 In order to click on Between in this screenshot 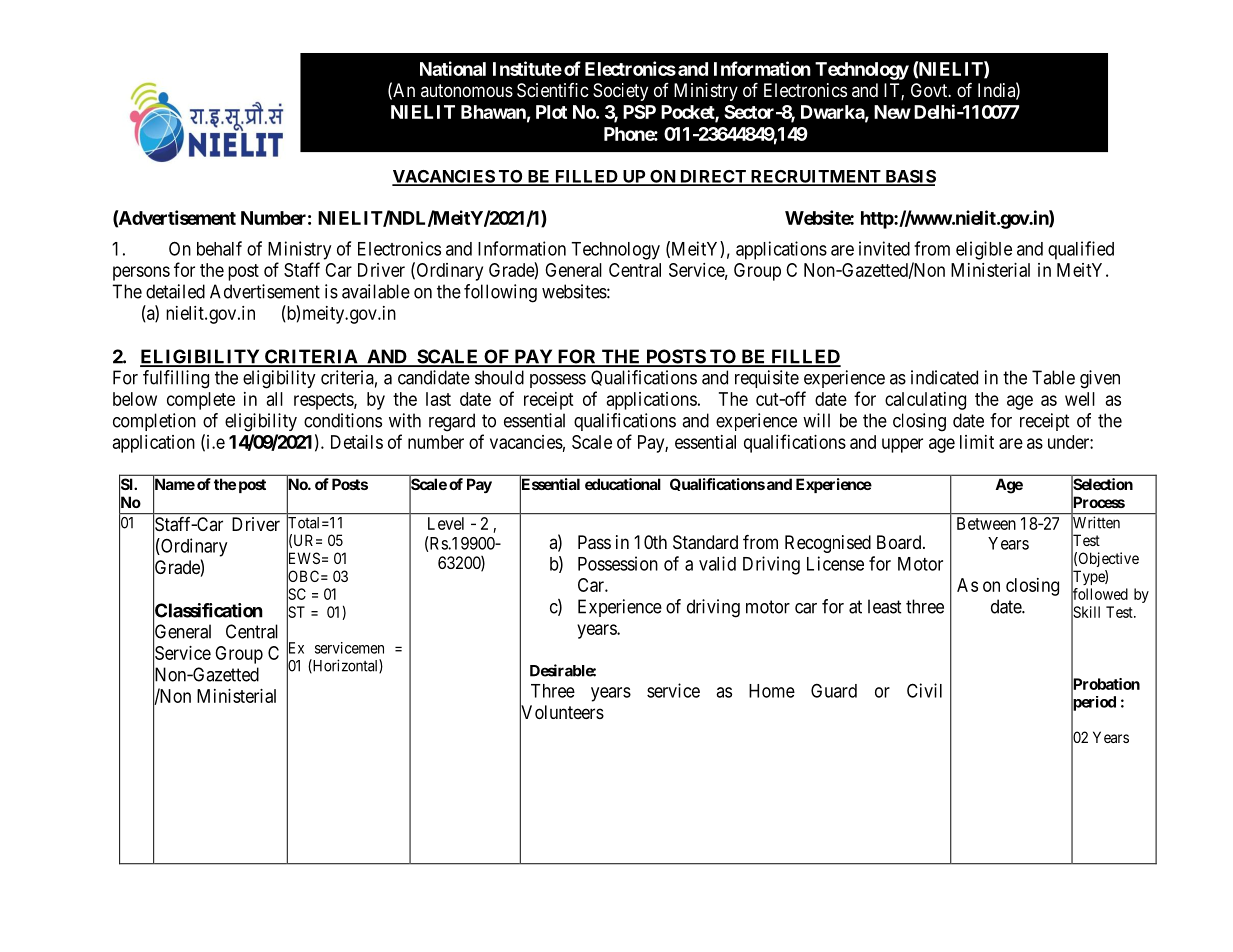, I will do `click(986, 523)`.
